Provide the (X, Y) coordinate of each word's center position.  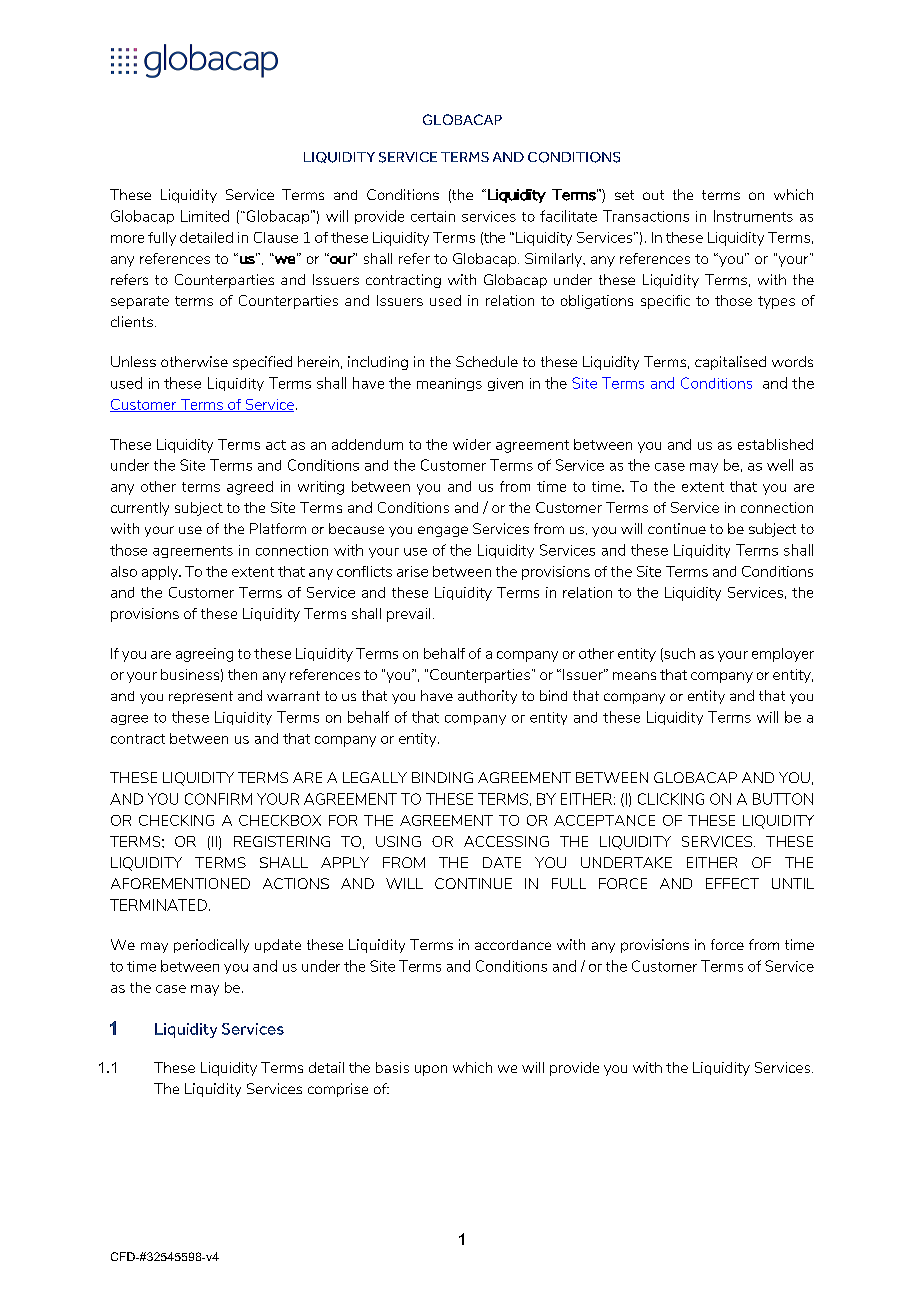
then (242, 674)
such (678, 654)
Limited (205, 216)
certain (433, 216)
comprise (338, 1090)
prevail (408, 615)
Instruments (753, 216)
